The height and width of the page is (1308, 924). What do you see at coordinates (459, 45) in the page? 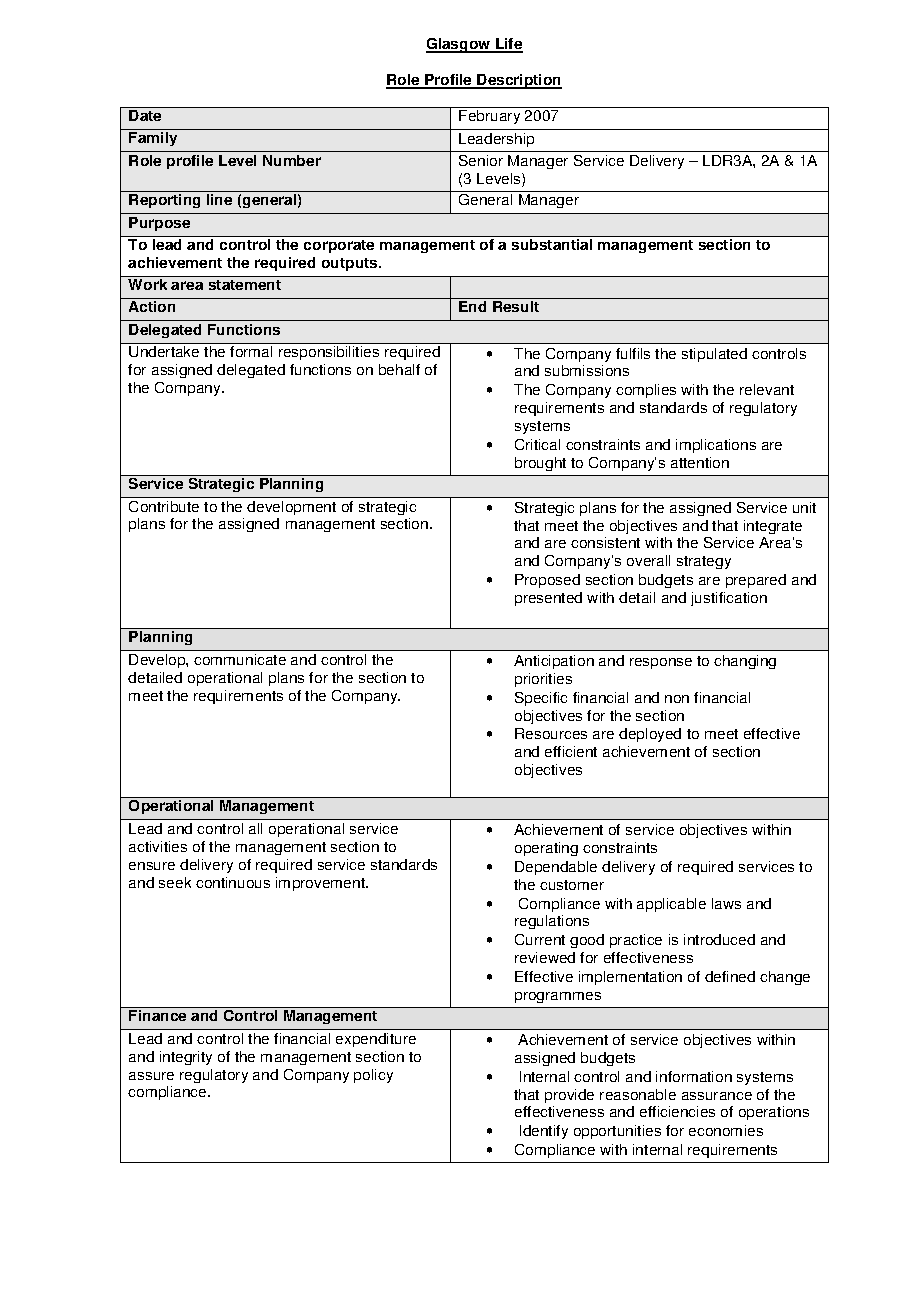
I see `Glasgow` at bounding box center [459, 45].
